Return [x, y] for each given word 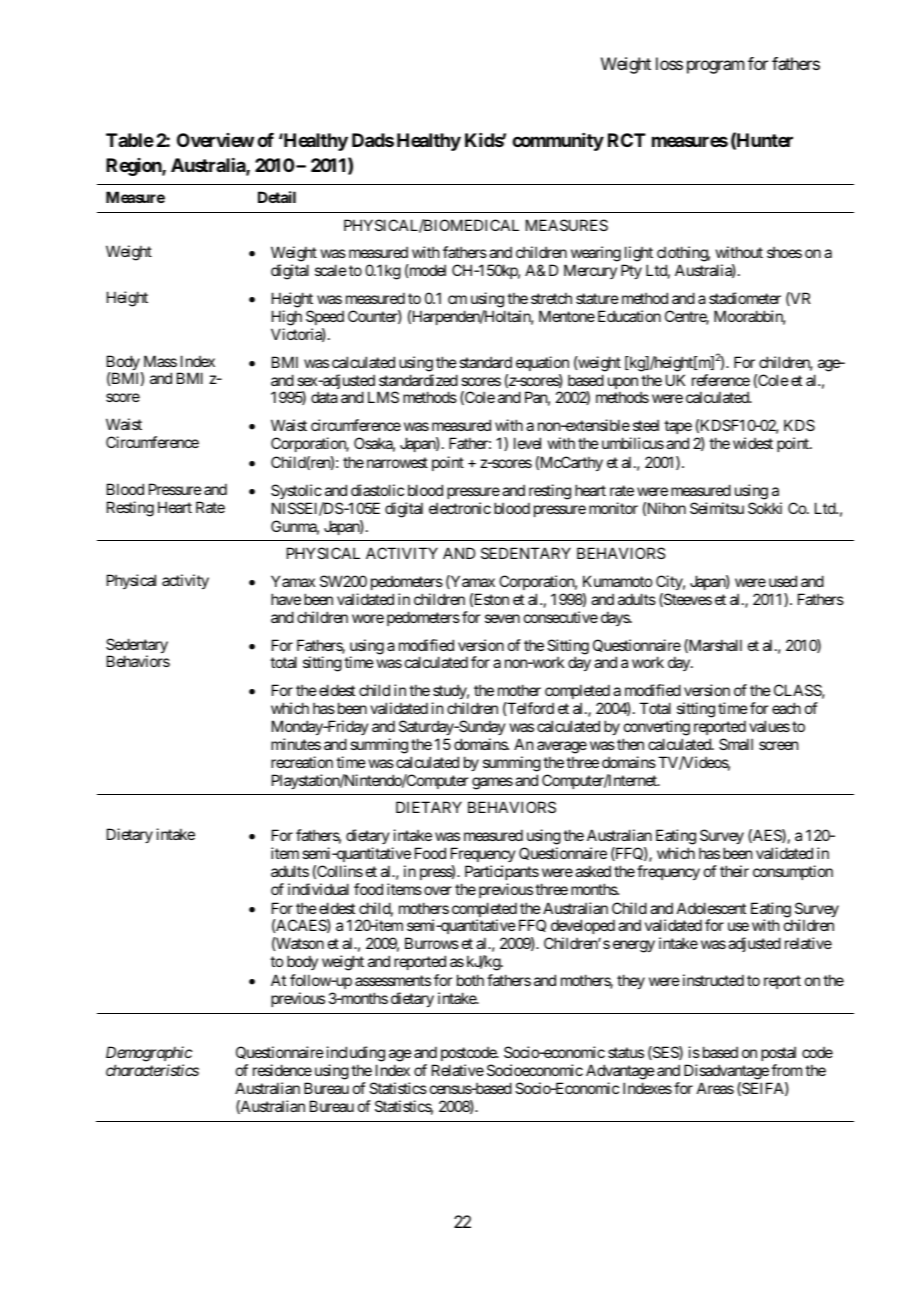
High [287, 318]
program [715, 67]
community [558, 142]
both [470, 980]
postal [778, 1055]
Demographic [149, 1054]
